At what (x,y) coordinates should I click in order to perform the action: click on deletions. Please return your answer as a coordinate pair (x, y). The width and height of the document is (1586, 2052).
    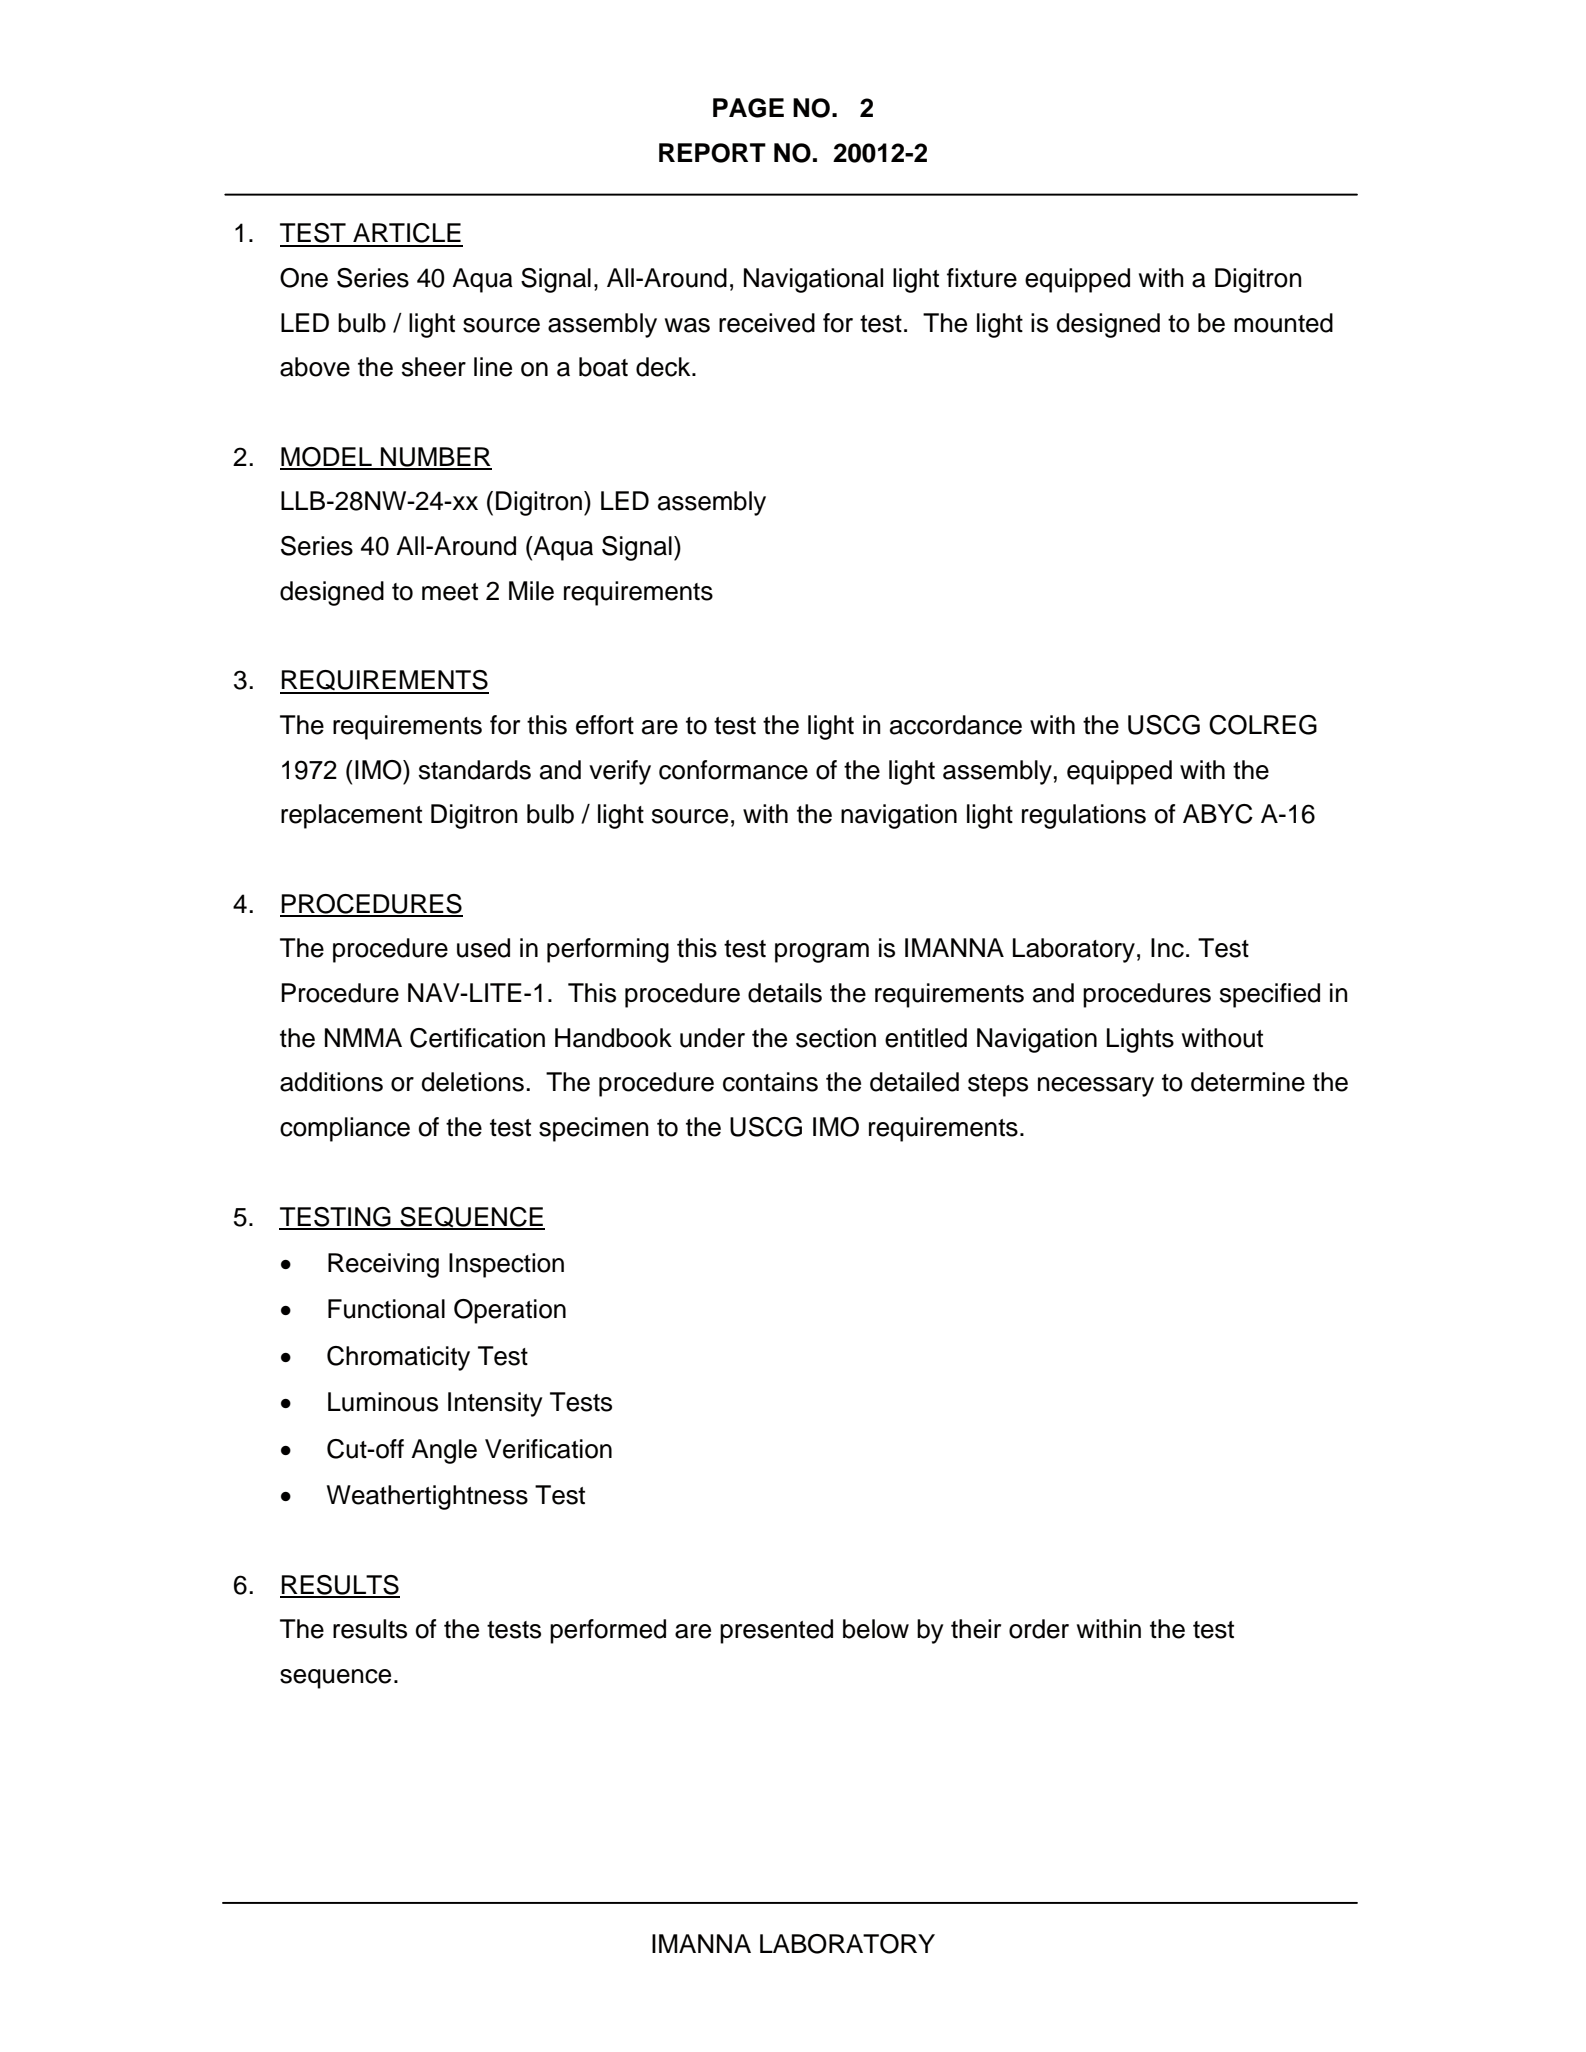
    Looking at the image, I should click on (472, 1082).
